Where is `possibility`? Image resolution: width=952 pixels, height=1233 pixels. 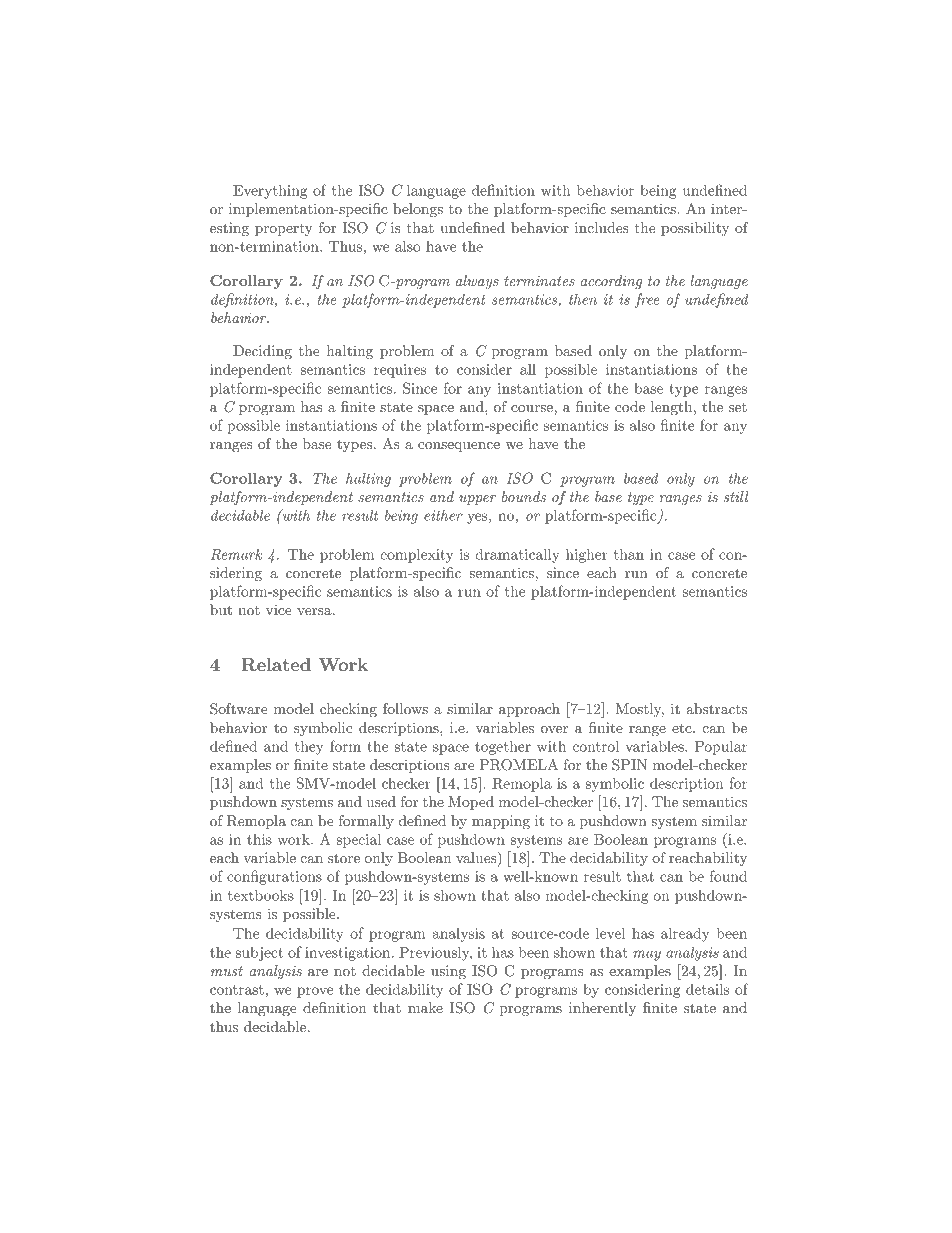
possibility is located at coordinates (695, 229).
